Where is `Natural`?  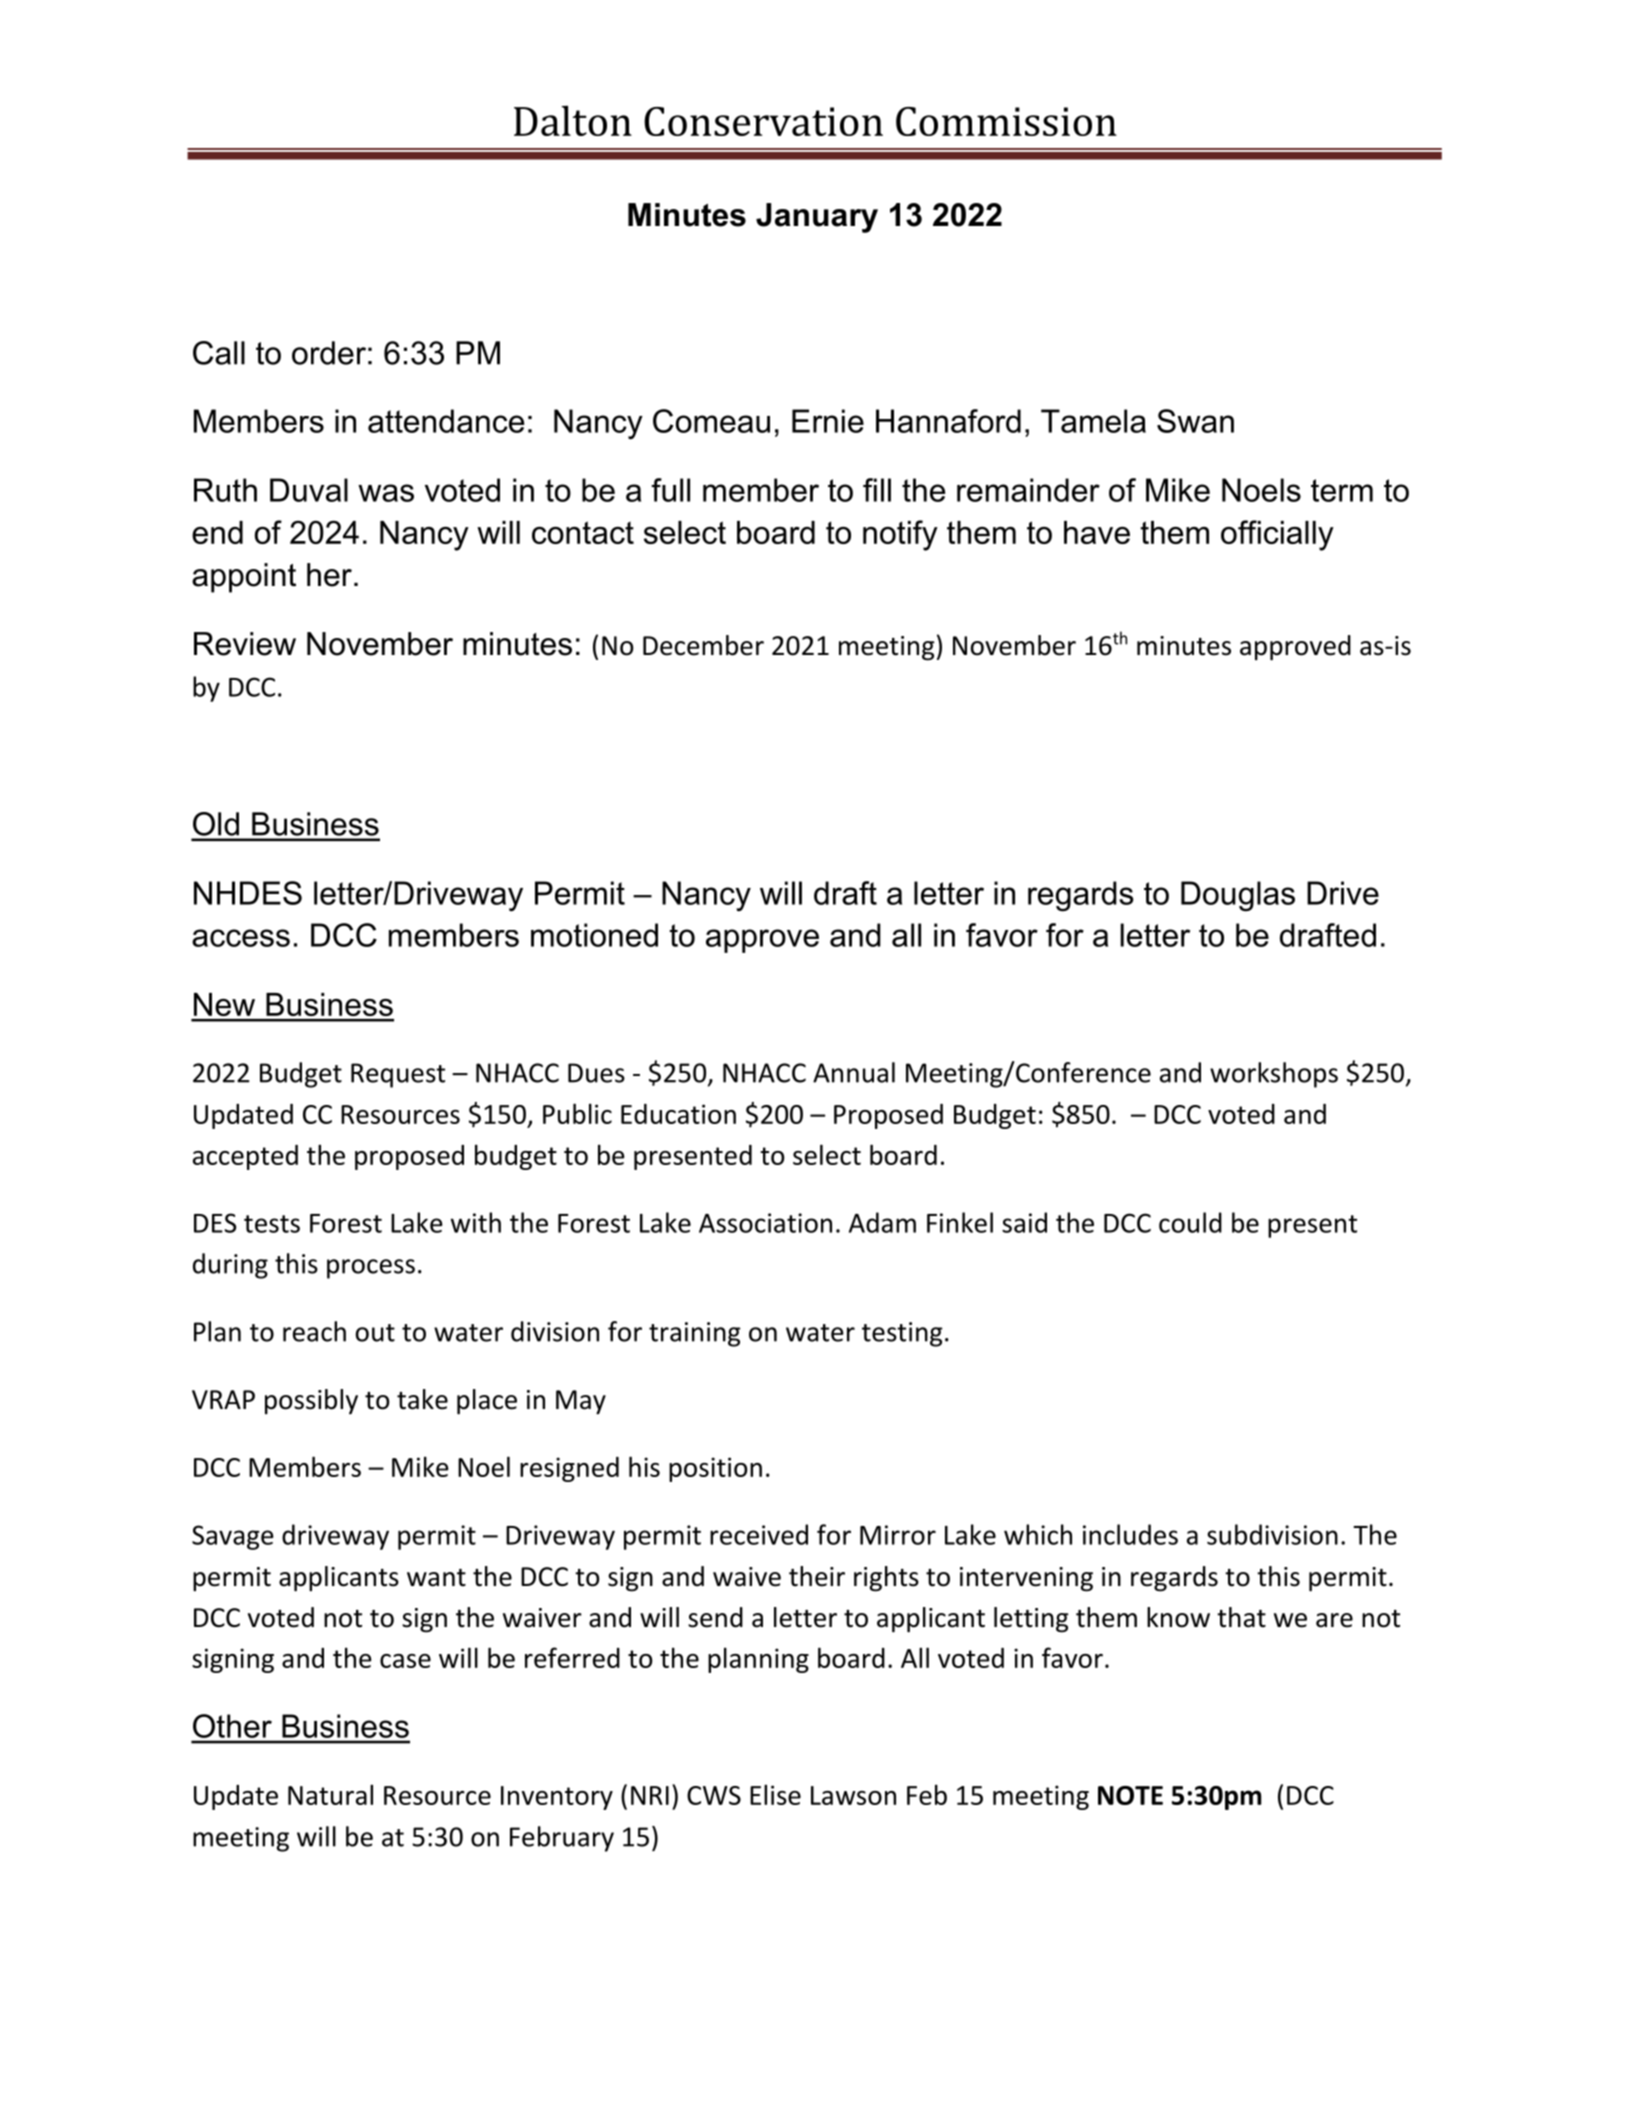
Natural is located at coordinates (330, 1794).
